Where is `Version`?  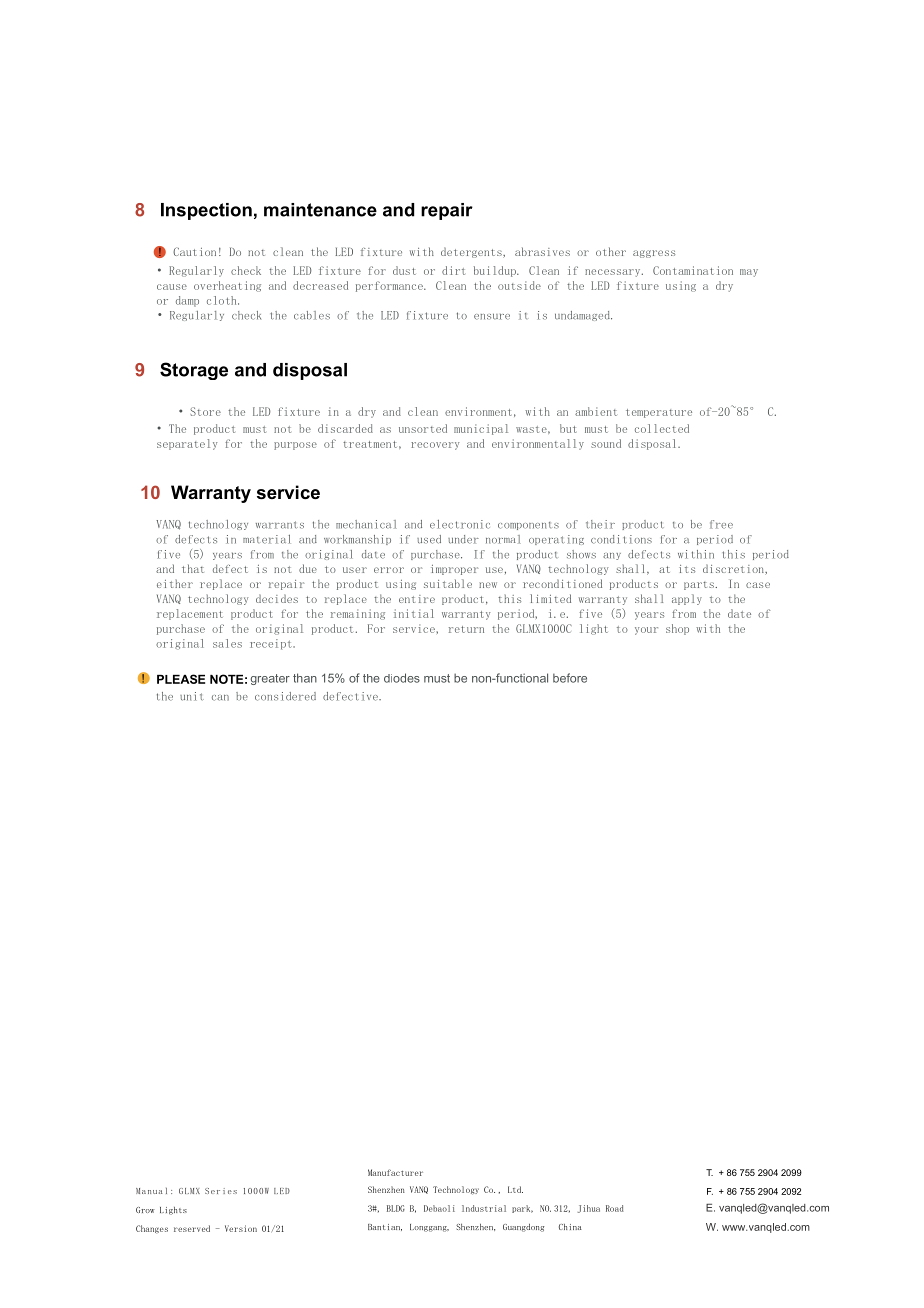 Version is located at coordinates (241, 1228).
